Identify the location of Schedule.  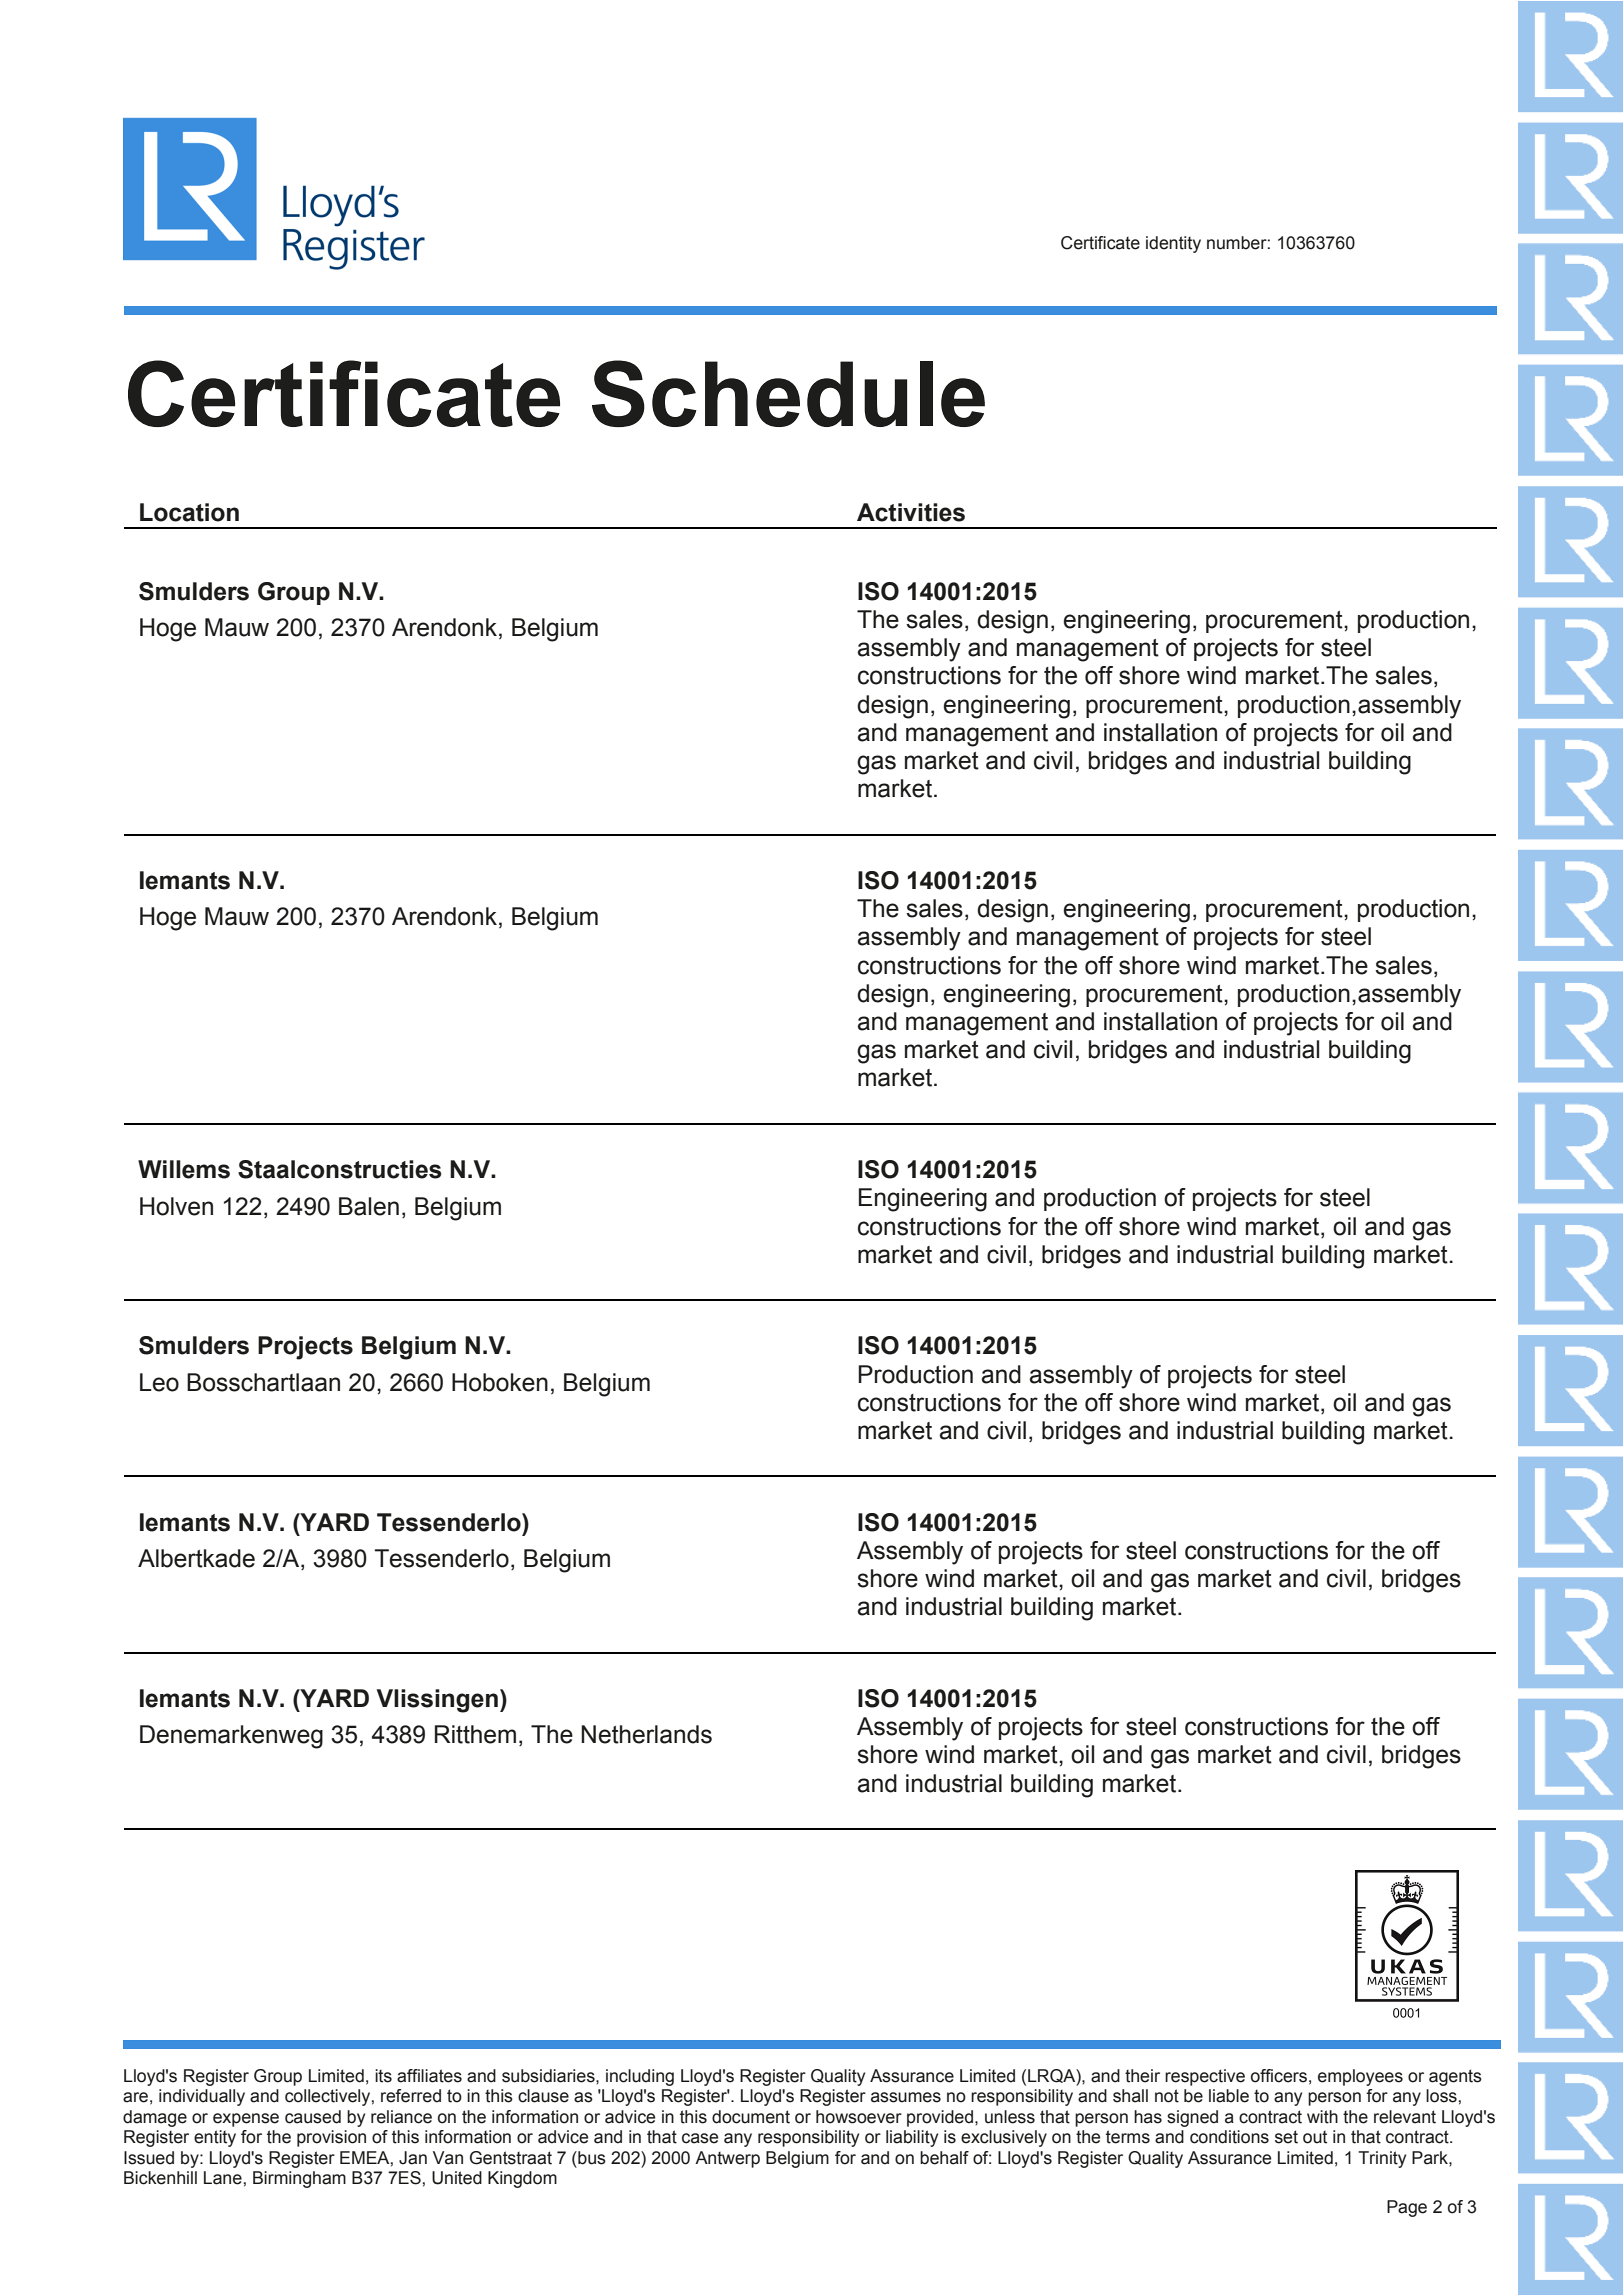
(788, 393).
